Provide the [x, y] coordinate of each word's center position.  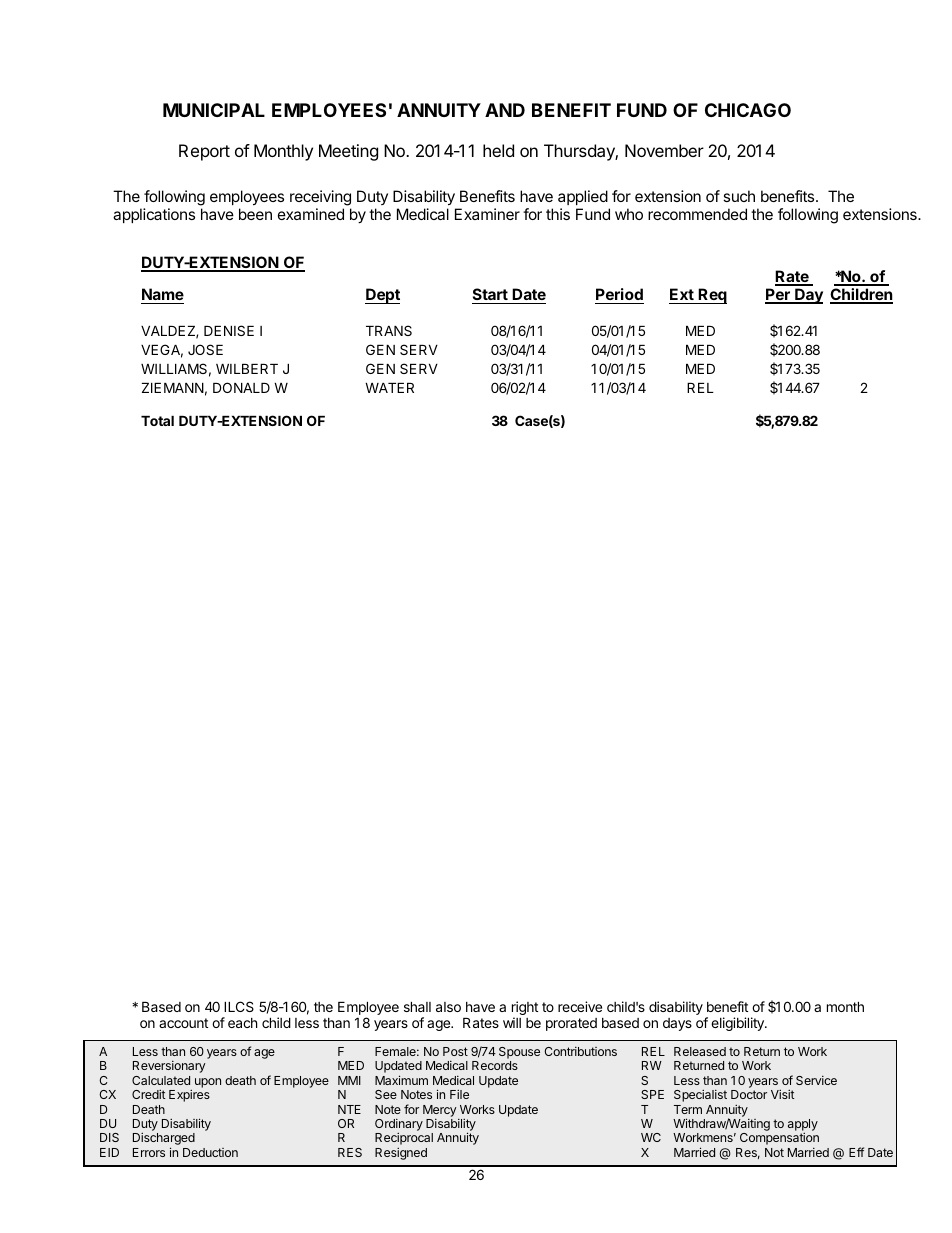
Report [204, 152]
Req [712, 296]
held [498, 150]
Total [157, 421]
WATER [389, 388]
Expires [189, 1096]
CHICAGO [748, 110]
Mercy [439, 1111]
